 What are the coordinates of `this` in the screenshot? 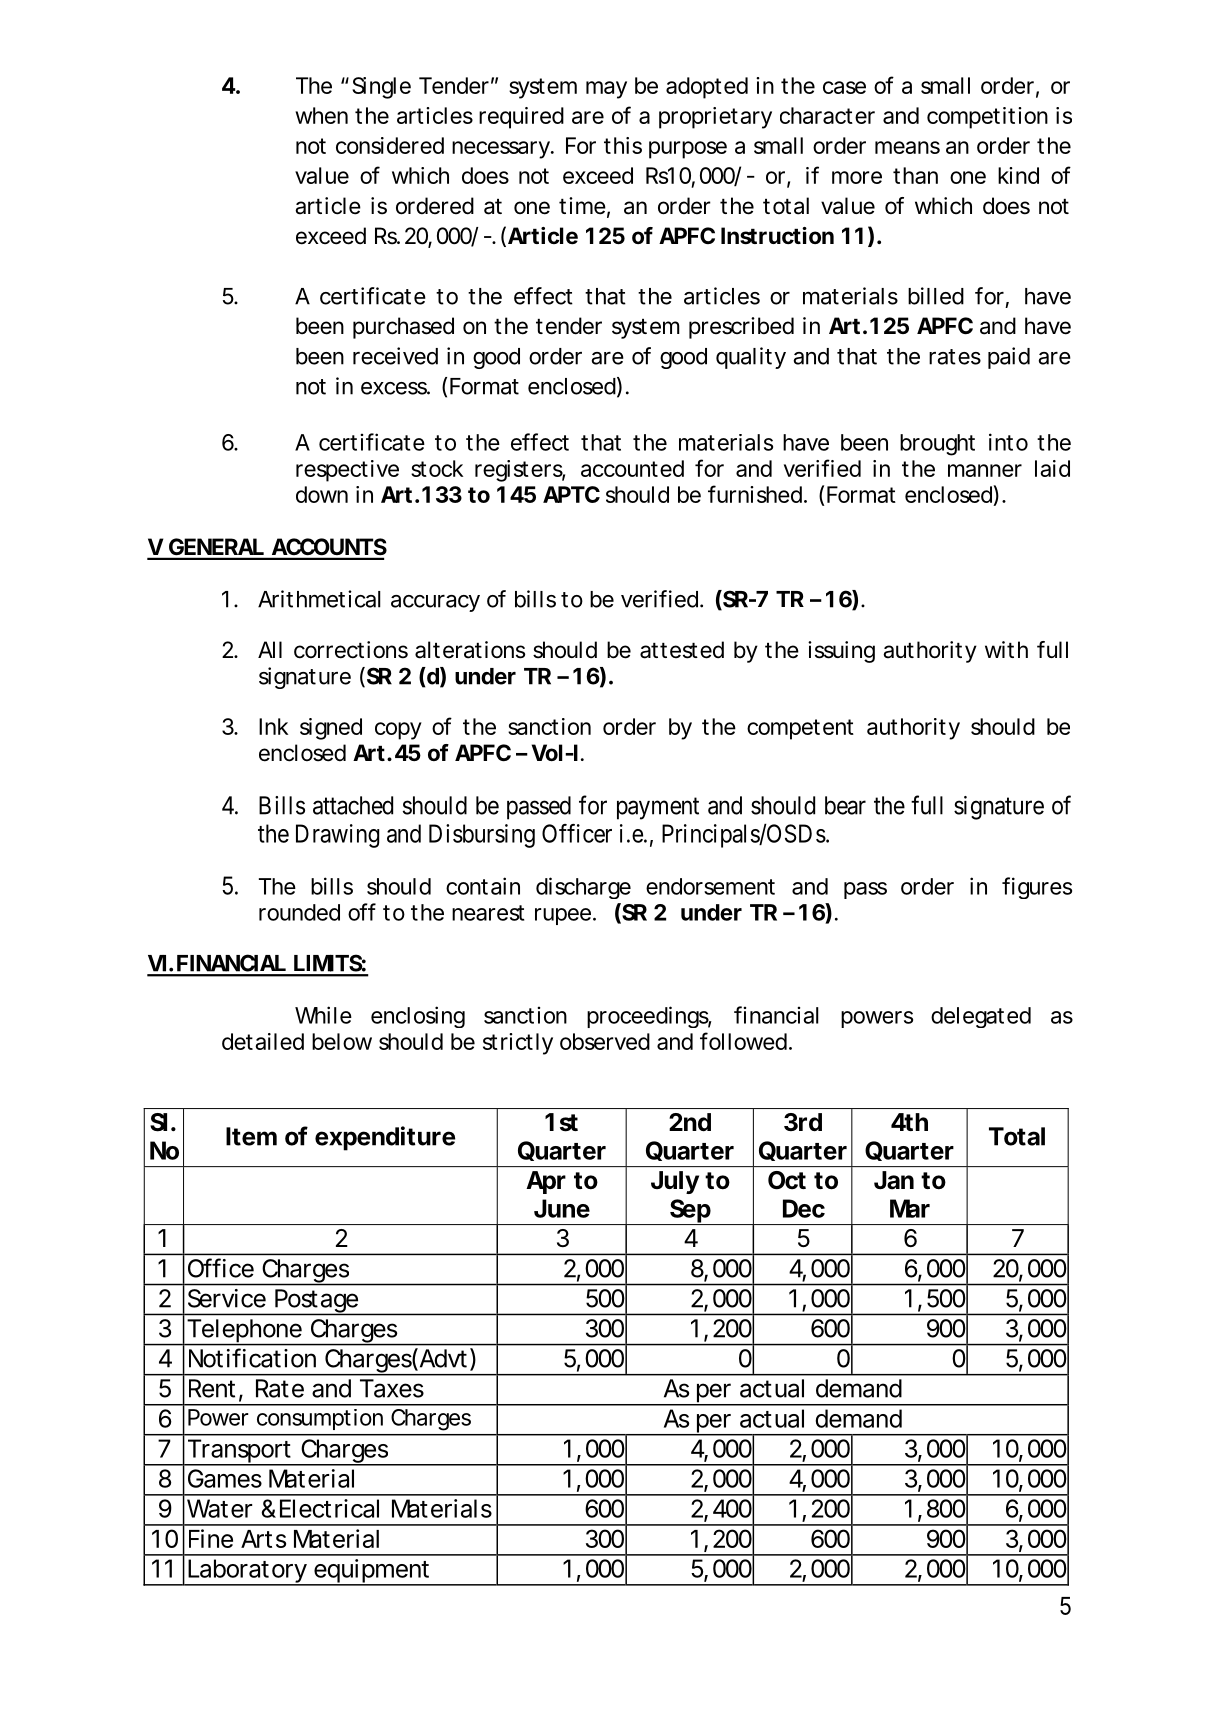 It's located at (623, 145).
